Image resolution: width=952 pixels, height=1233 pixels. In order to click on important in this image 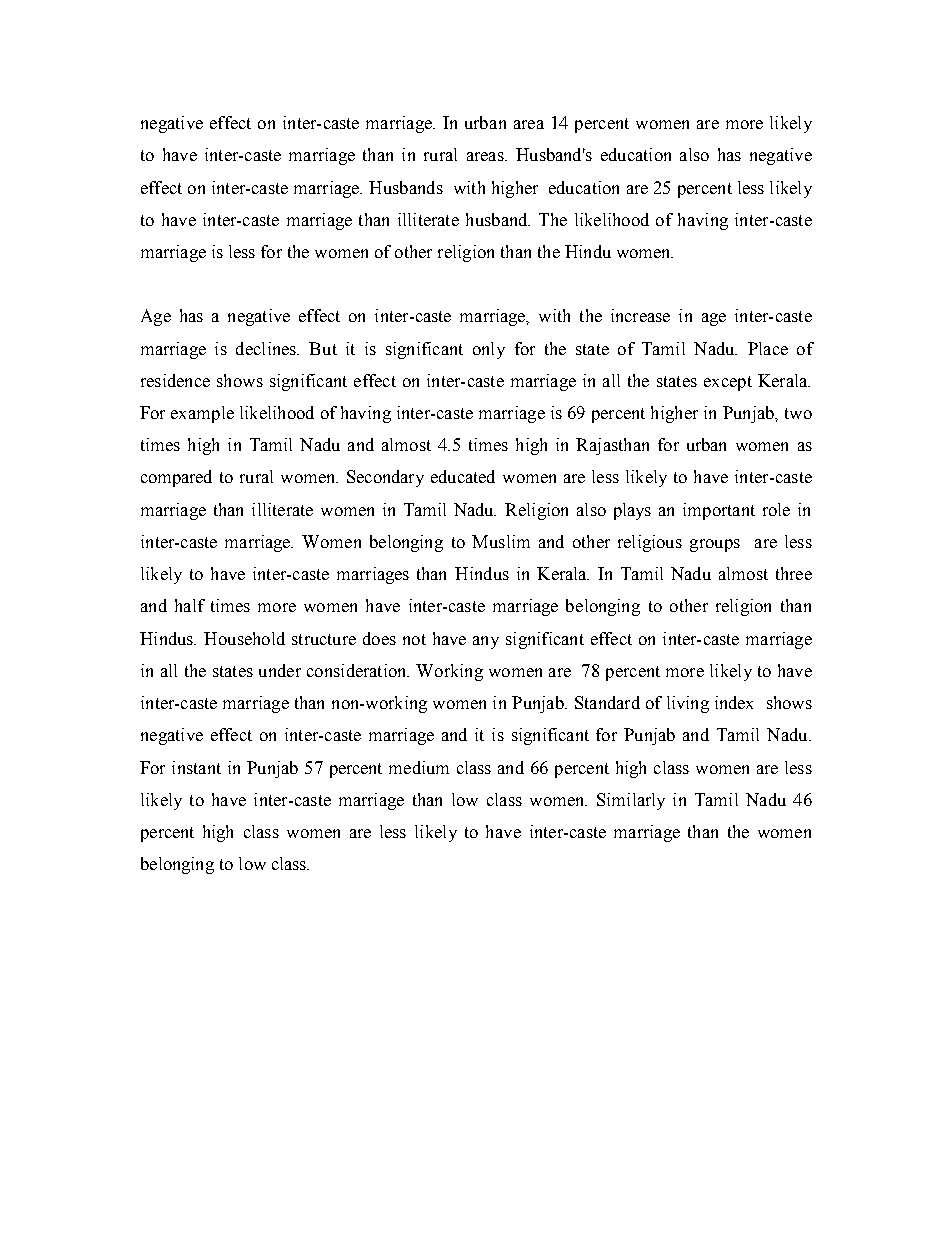, I will do `click(719, 511)`.
